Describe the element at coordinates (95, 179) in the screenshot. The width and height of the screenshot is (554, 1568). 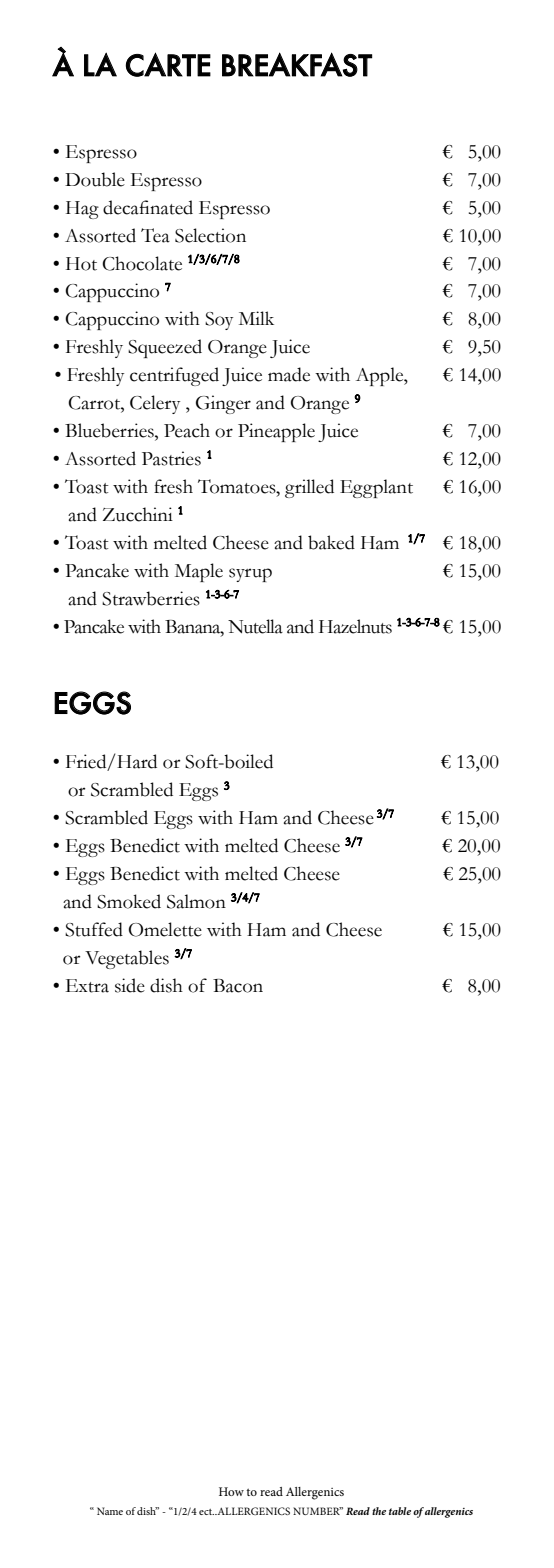
I see `Double` at that location.
